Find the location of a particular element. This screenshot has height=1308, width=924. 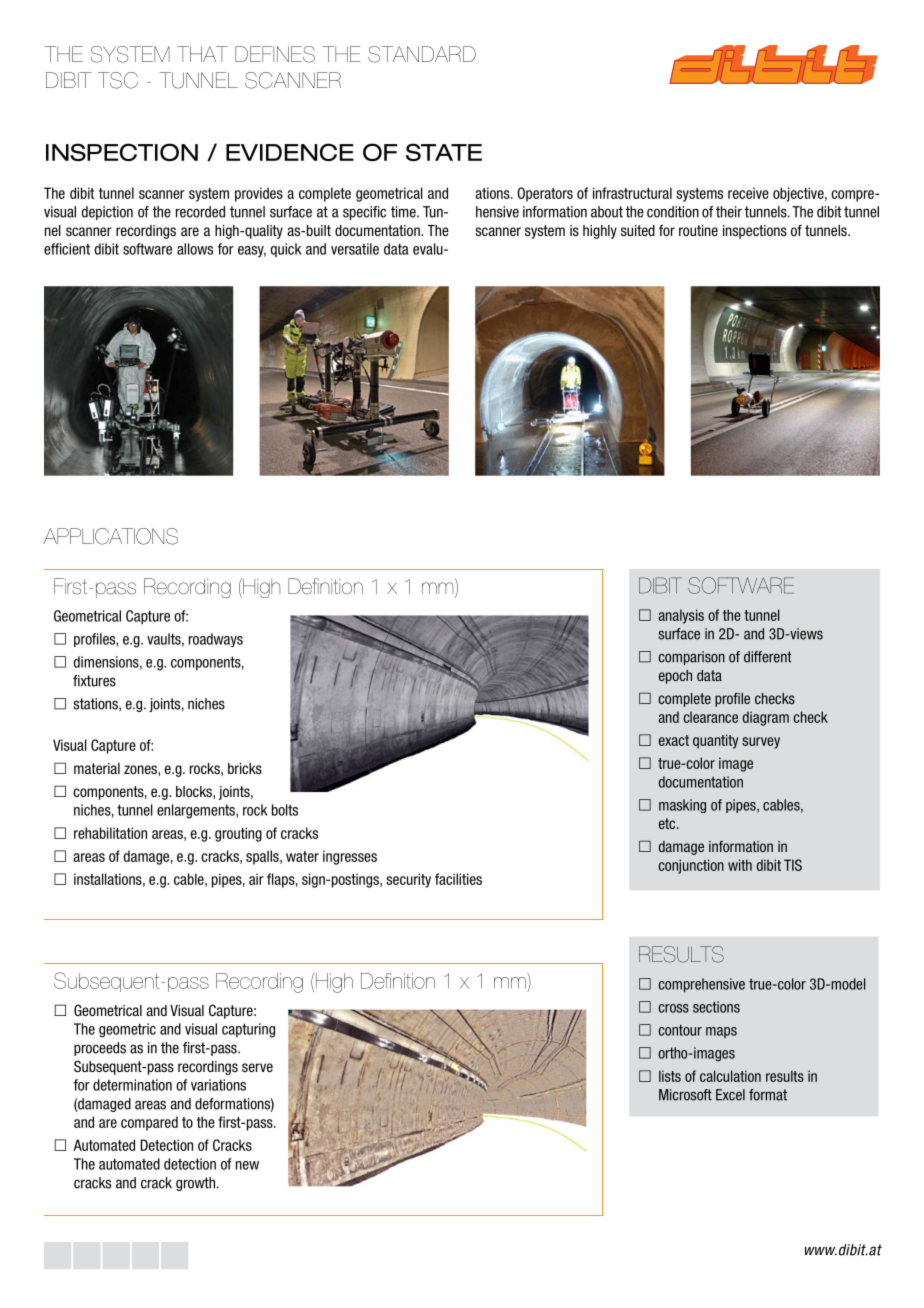

tsc is located at coordinates (118, 80).
